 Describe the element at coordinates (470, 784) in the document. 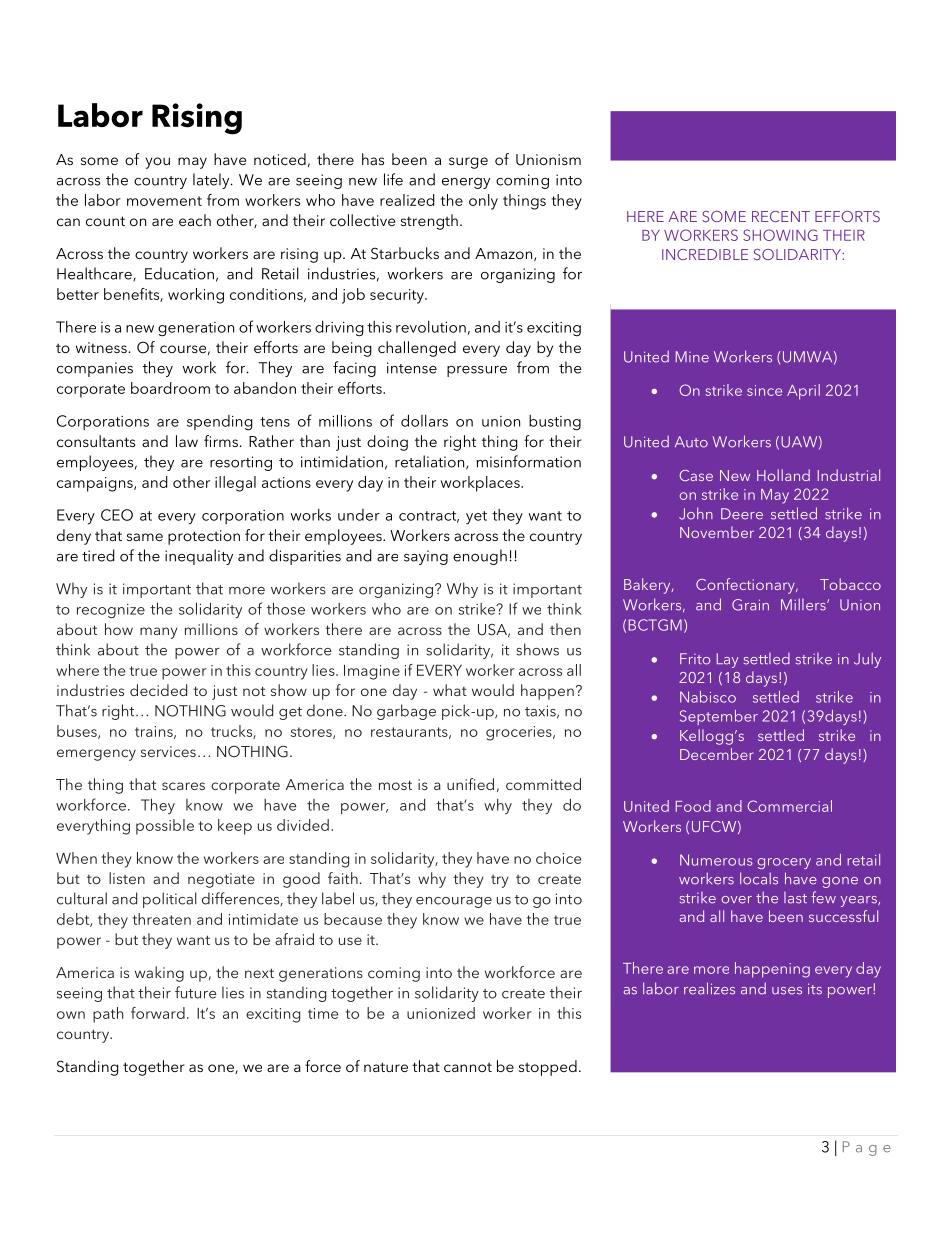

I see `unified` at that location.
